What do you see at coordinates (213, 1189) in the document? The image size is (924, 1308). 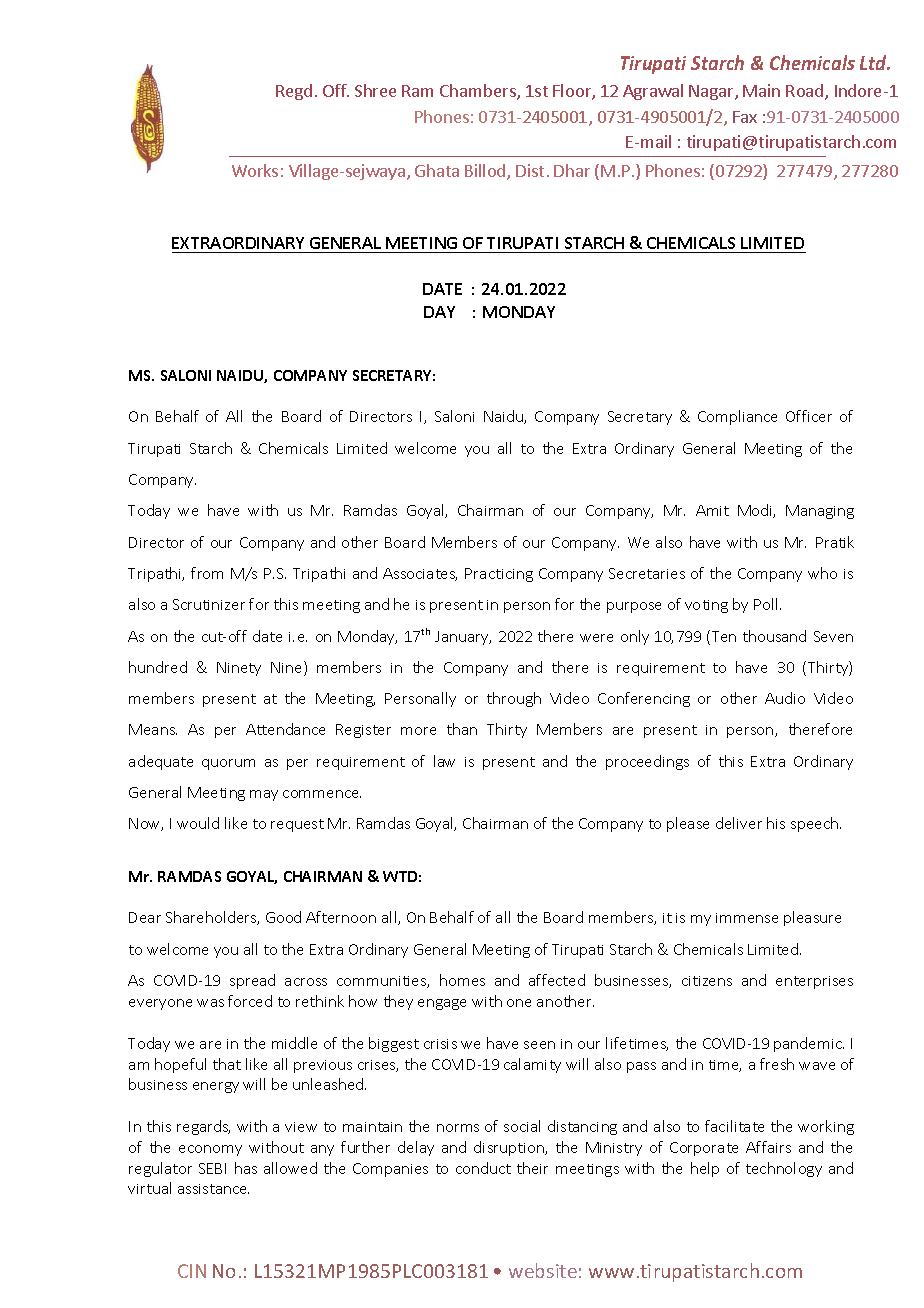 I see `assistance` at bounding box center [213, 1189].
